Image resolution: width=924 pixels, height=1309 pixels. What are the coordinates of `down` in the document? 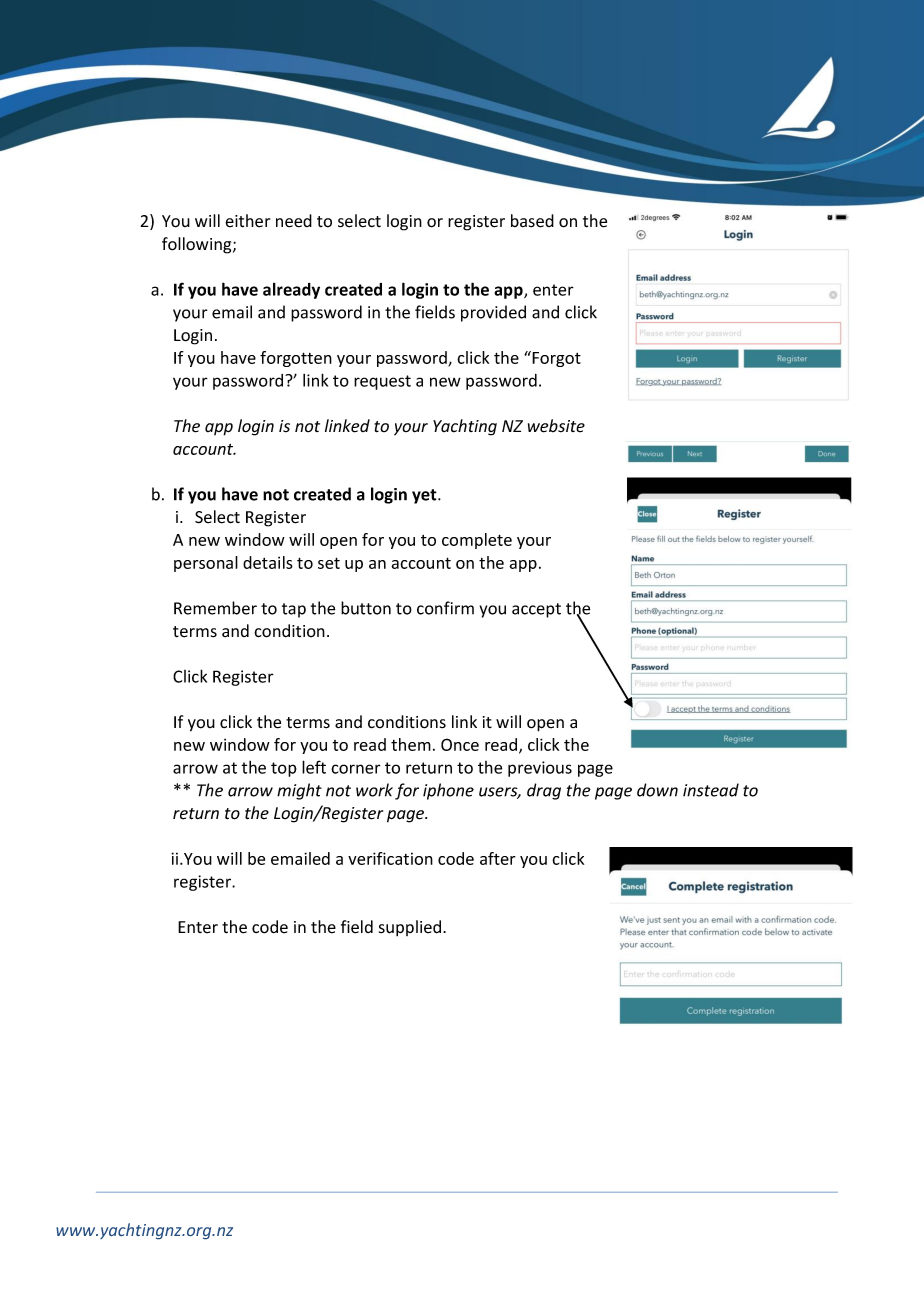 It's located at (657, 790).
